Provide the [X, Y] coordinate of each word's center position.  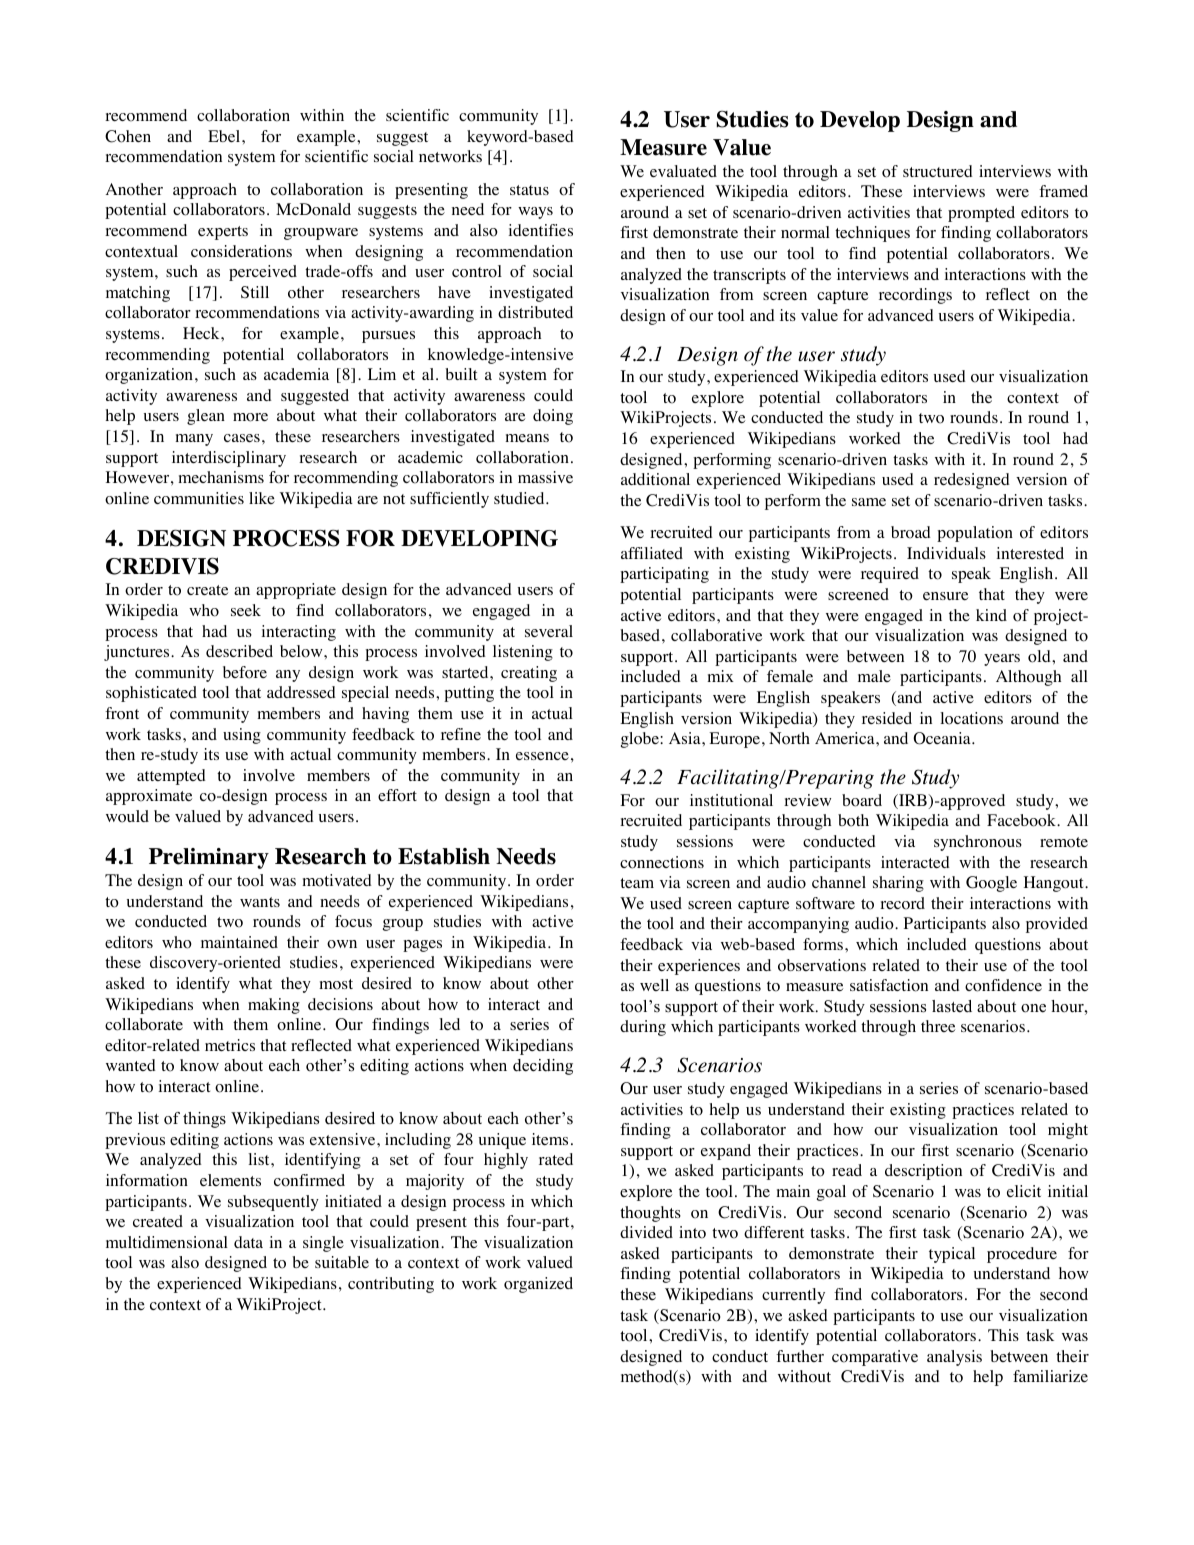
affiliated [652, 553]
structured [938, 171]
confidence [1003, 985]
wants [260, 902]
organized [538, 1285]
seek [246, 610]
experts [223, 233]
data [248, 1242]
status [529, 190]
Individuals [946, 553]
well [654, 985]
